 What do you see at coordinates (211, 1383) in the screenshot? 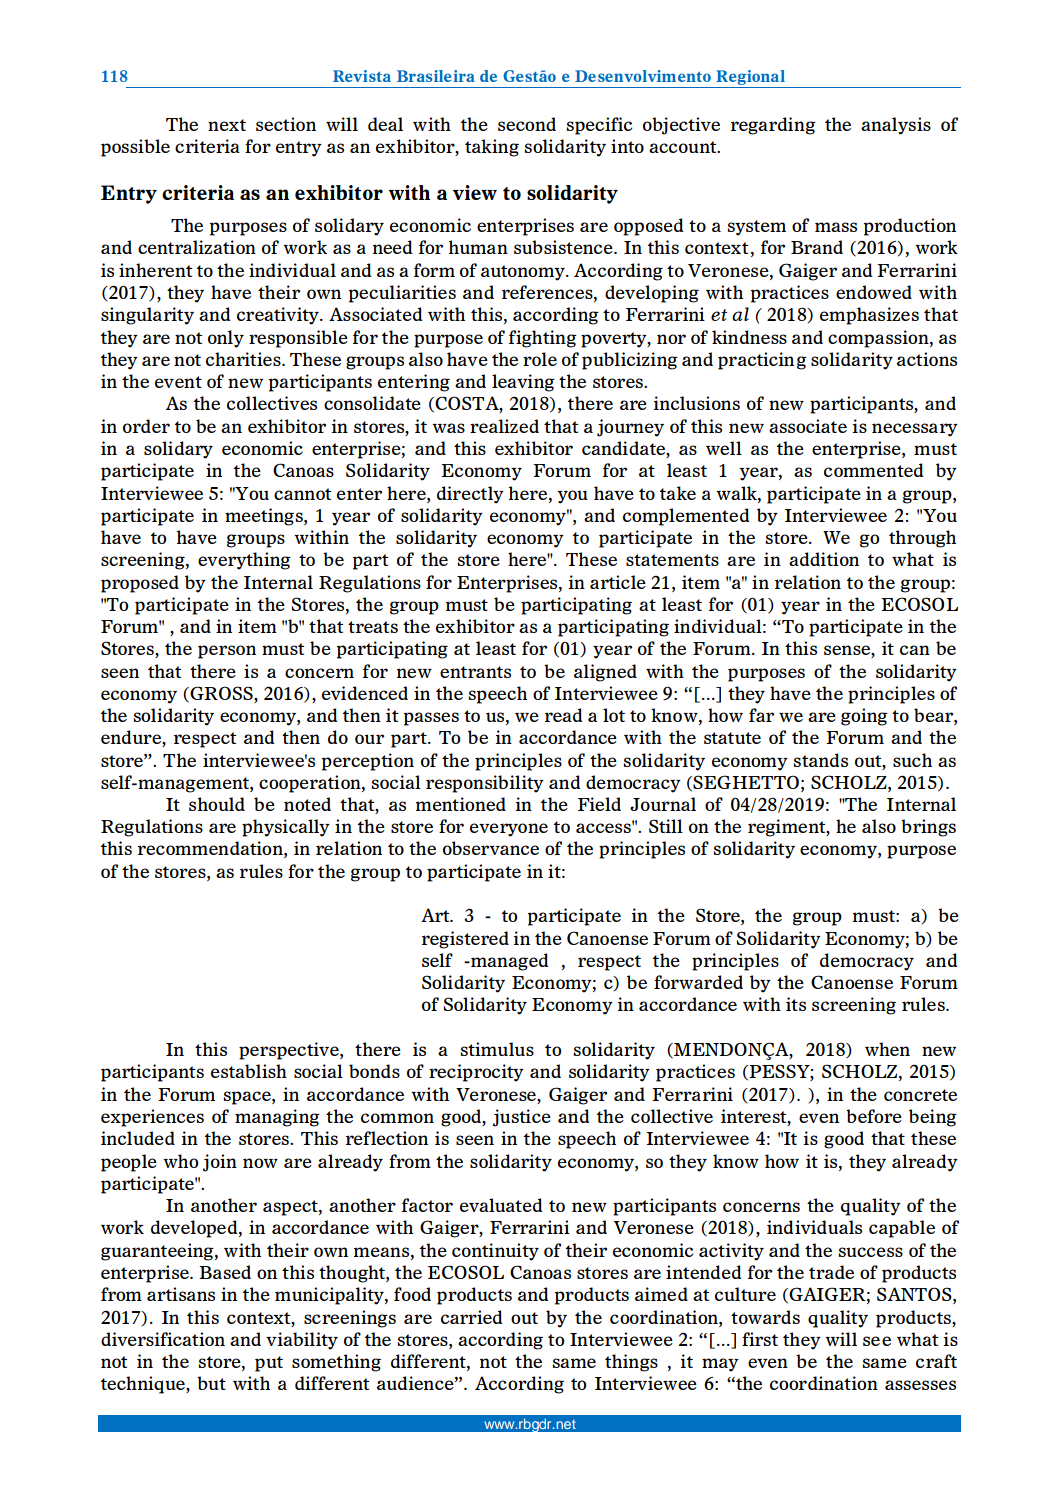
I see `but` at bounding box center [211, 1383].
